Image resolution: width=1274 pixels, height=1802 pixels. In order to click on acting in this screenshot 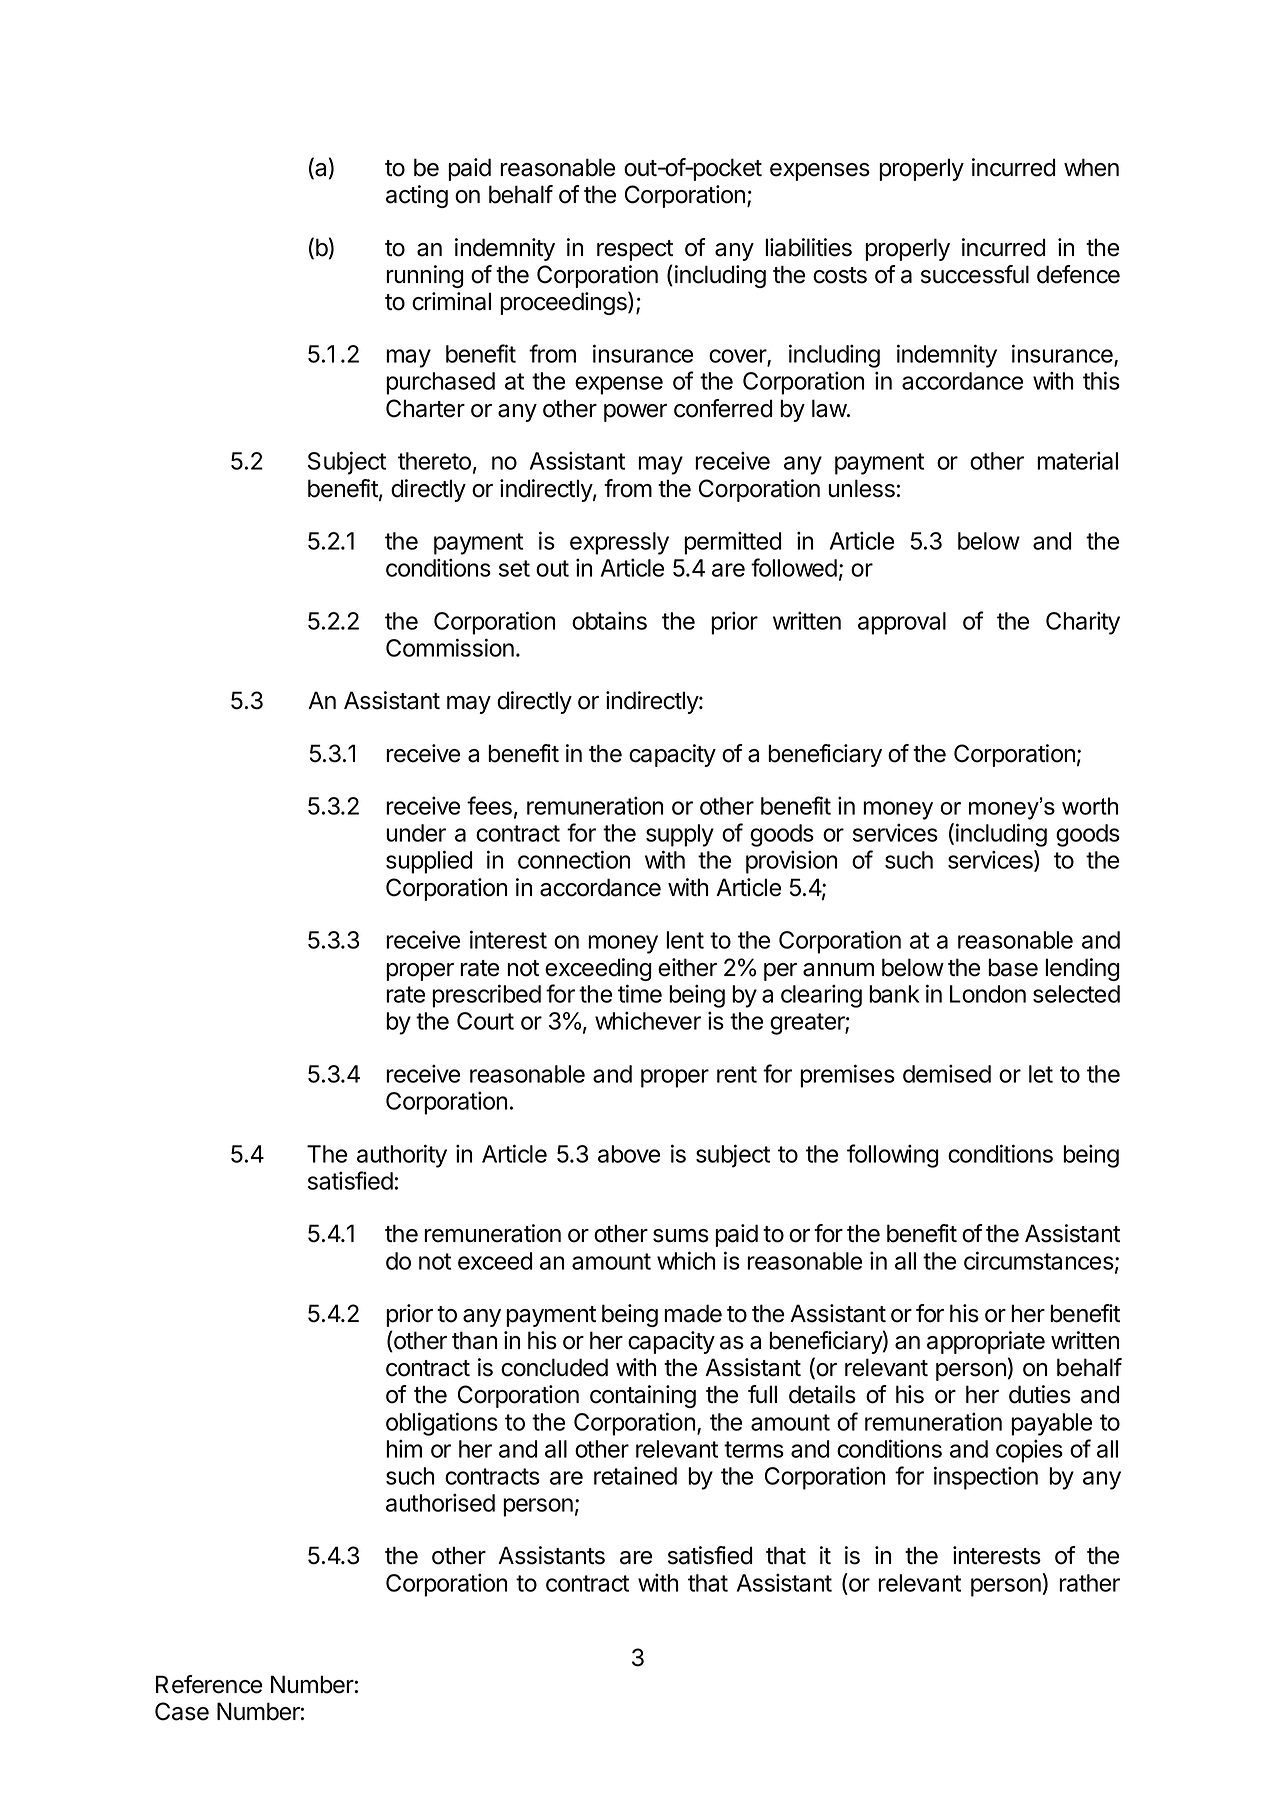, I will do `click(417, 196)`.
